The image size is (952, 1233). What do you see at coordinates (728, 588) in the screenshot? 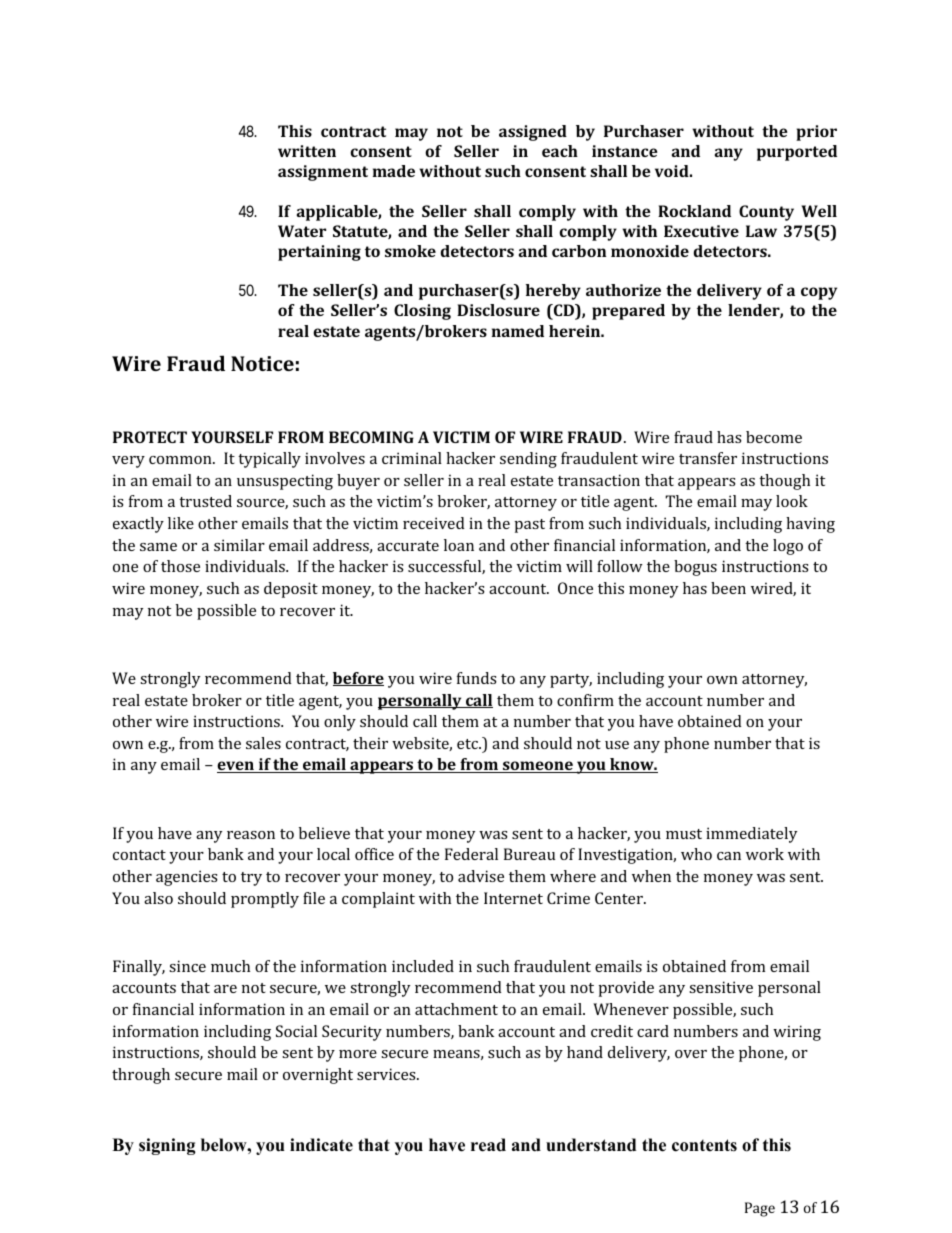
I see `been` at bounding box center [728, 588].
